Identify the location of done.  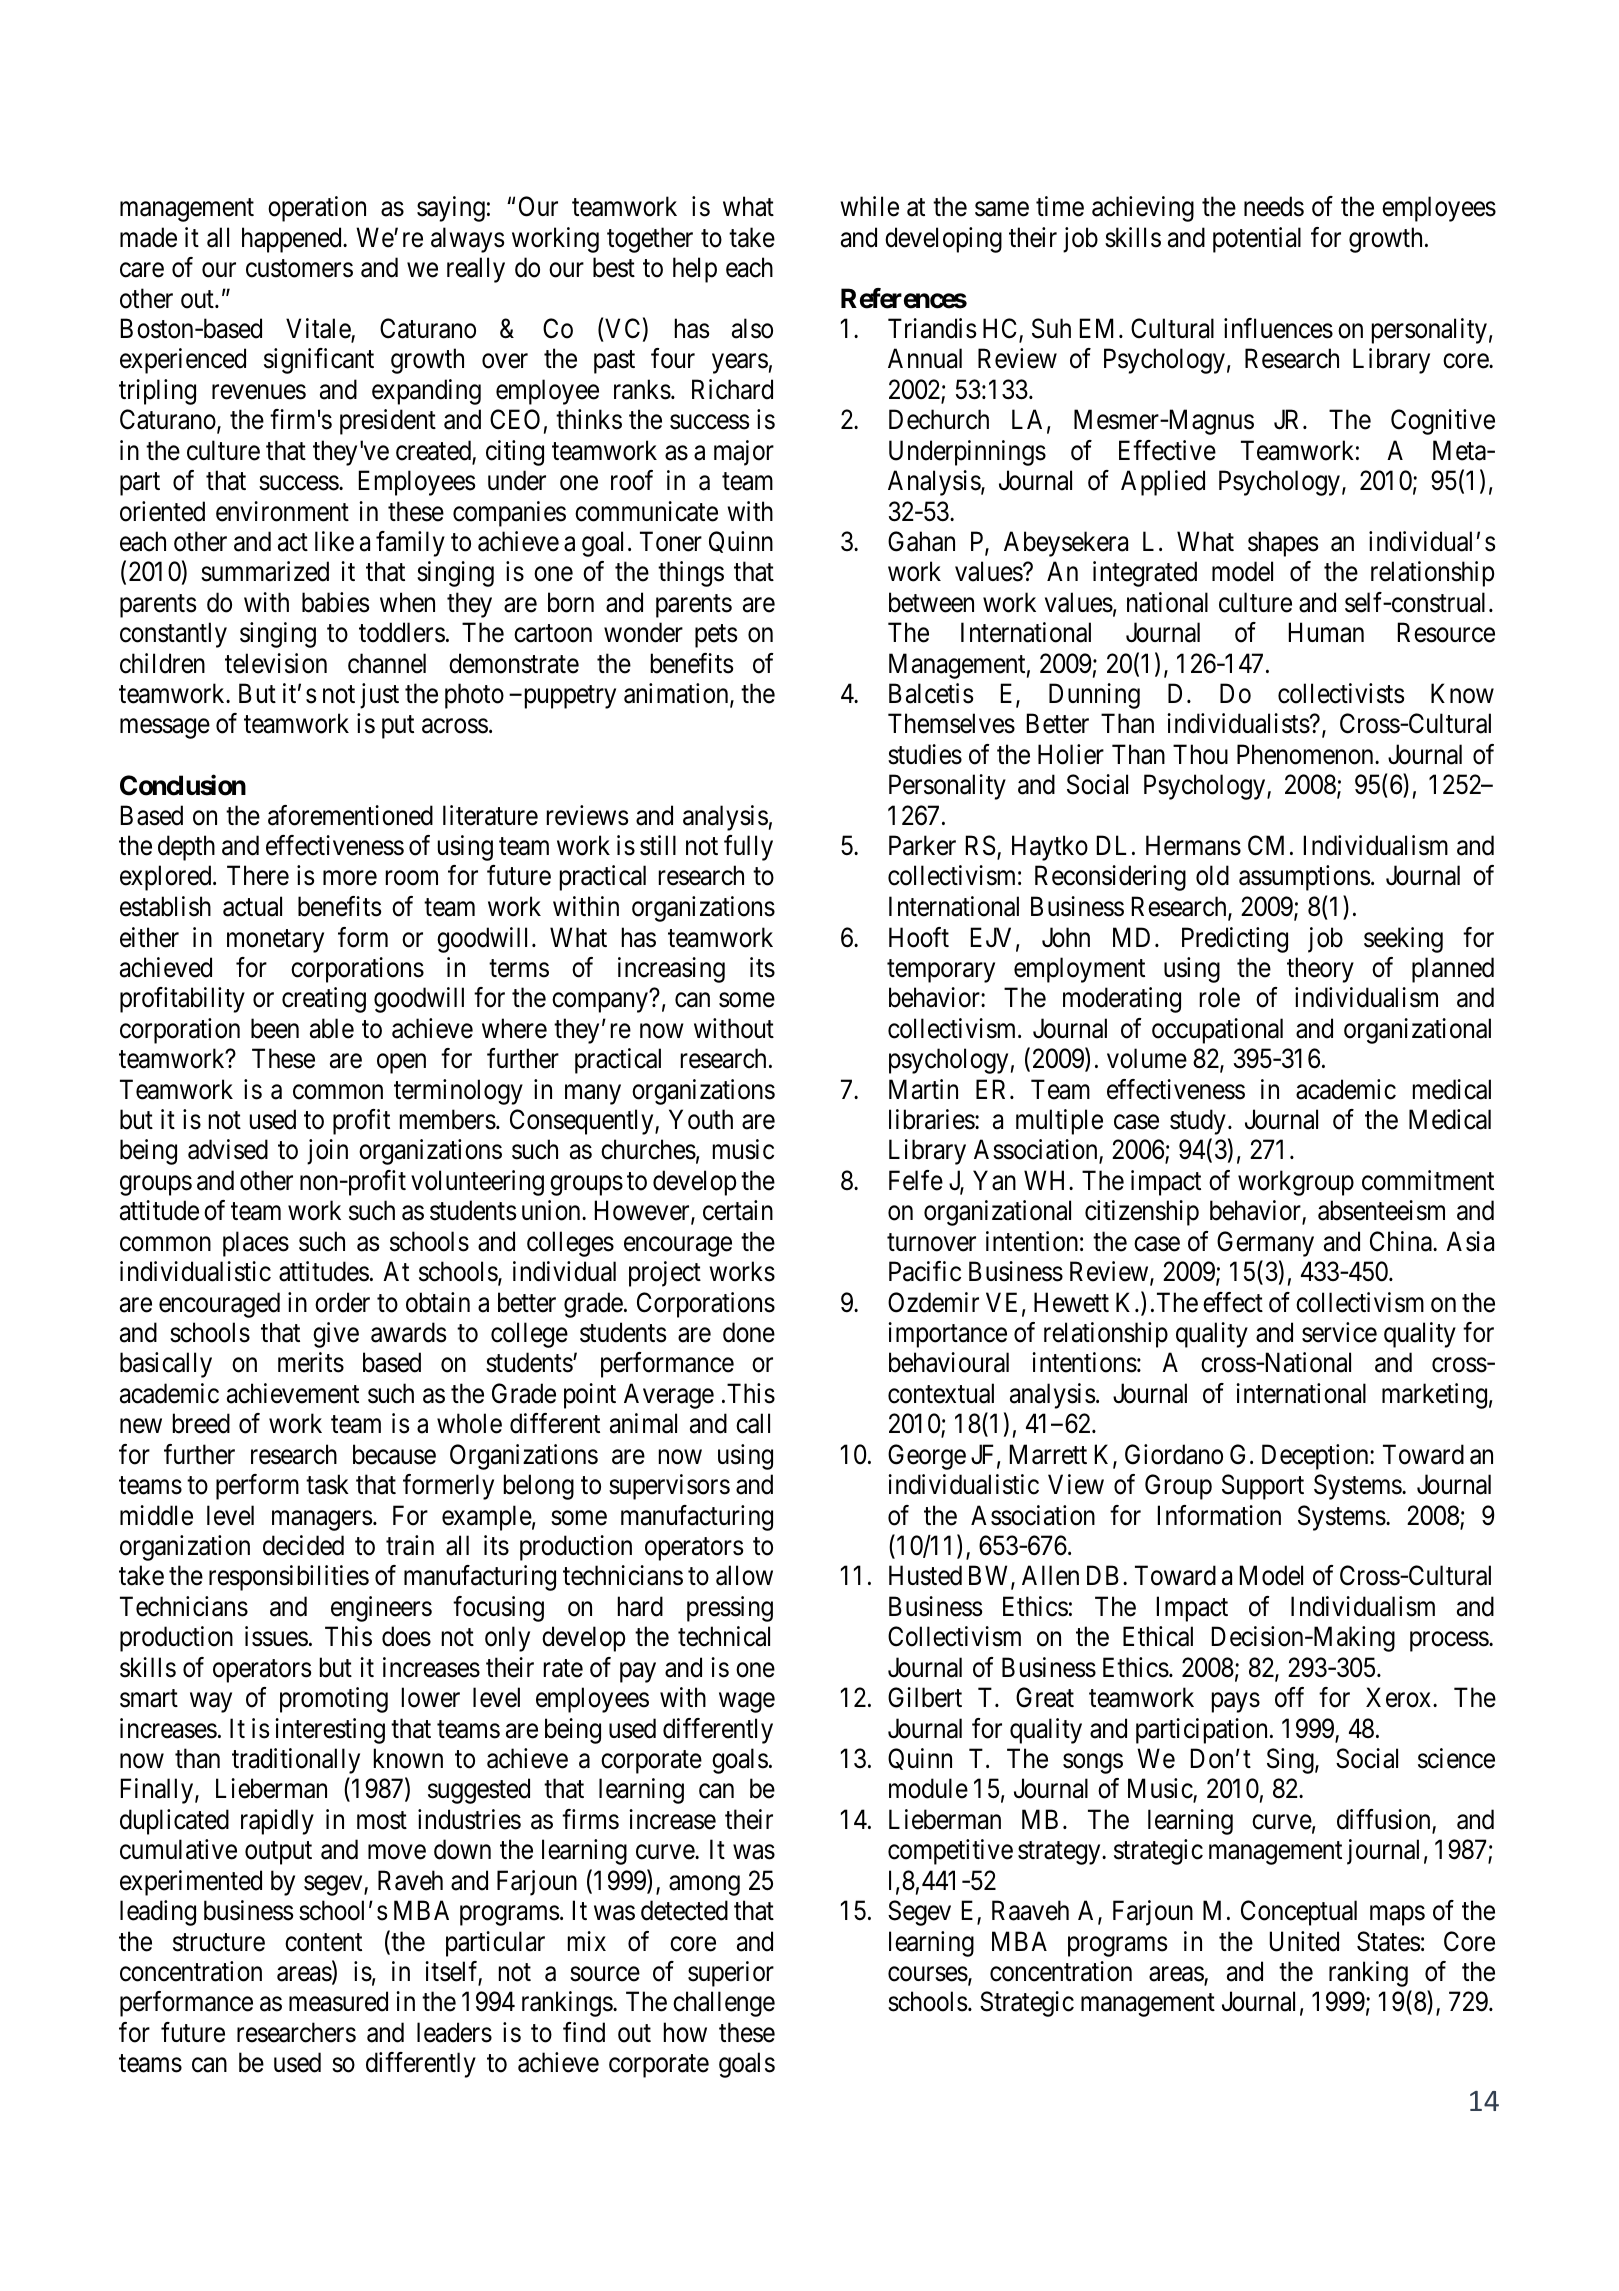
(749, 1332).
